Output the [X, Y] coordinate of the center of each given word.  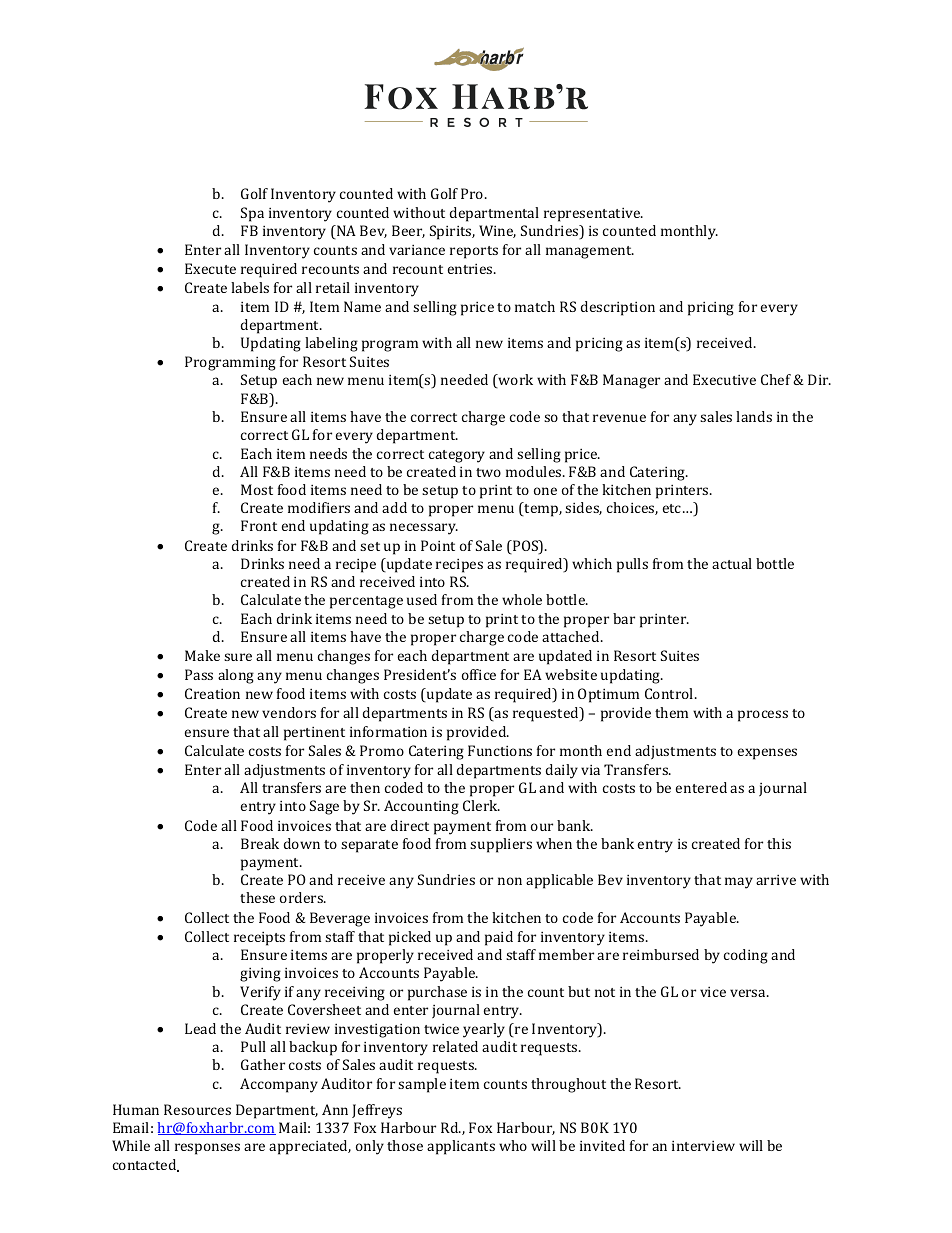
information [388, 731]
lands [754, 416]
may [739, 883]
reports [474, 252]
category [457, 456]
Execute [210, 268]
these [257, 897]
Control [670, 693]
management [590, 252]
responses [207, 1149]
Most [257, 489]
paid [499, 938]
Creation [212, 693]
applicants [461, 1147]
